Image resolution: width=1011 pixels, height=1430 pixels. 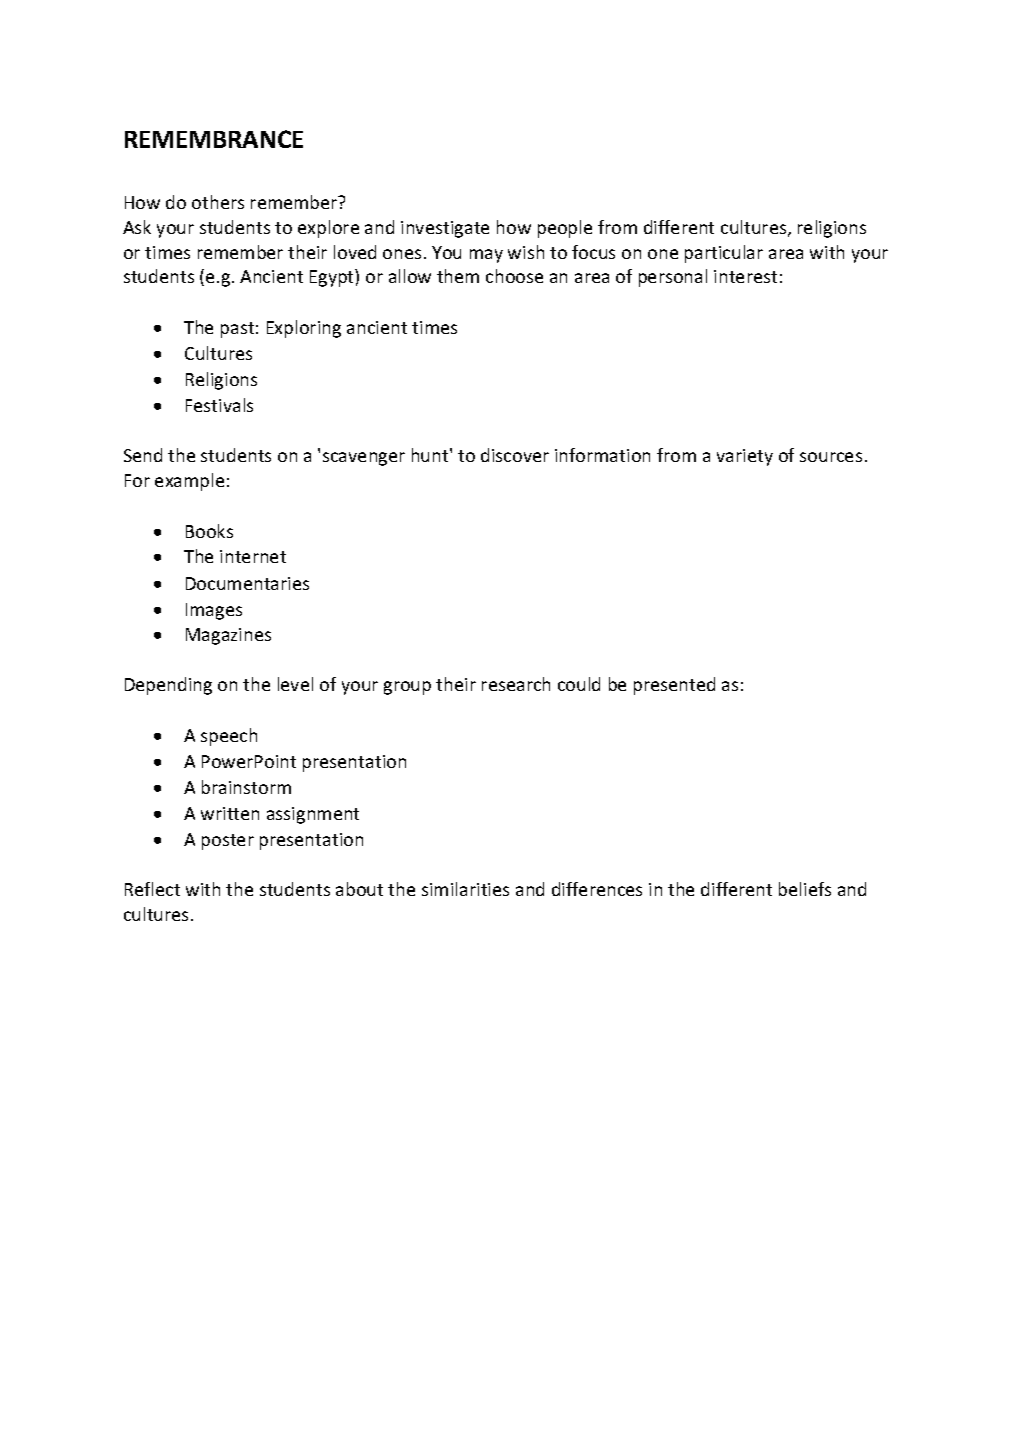 What do you see at coordinates (515, 455) in the image?
I see `discover` at bounding box center [515, 455].
